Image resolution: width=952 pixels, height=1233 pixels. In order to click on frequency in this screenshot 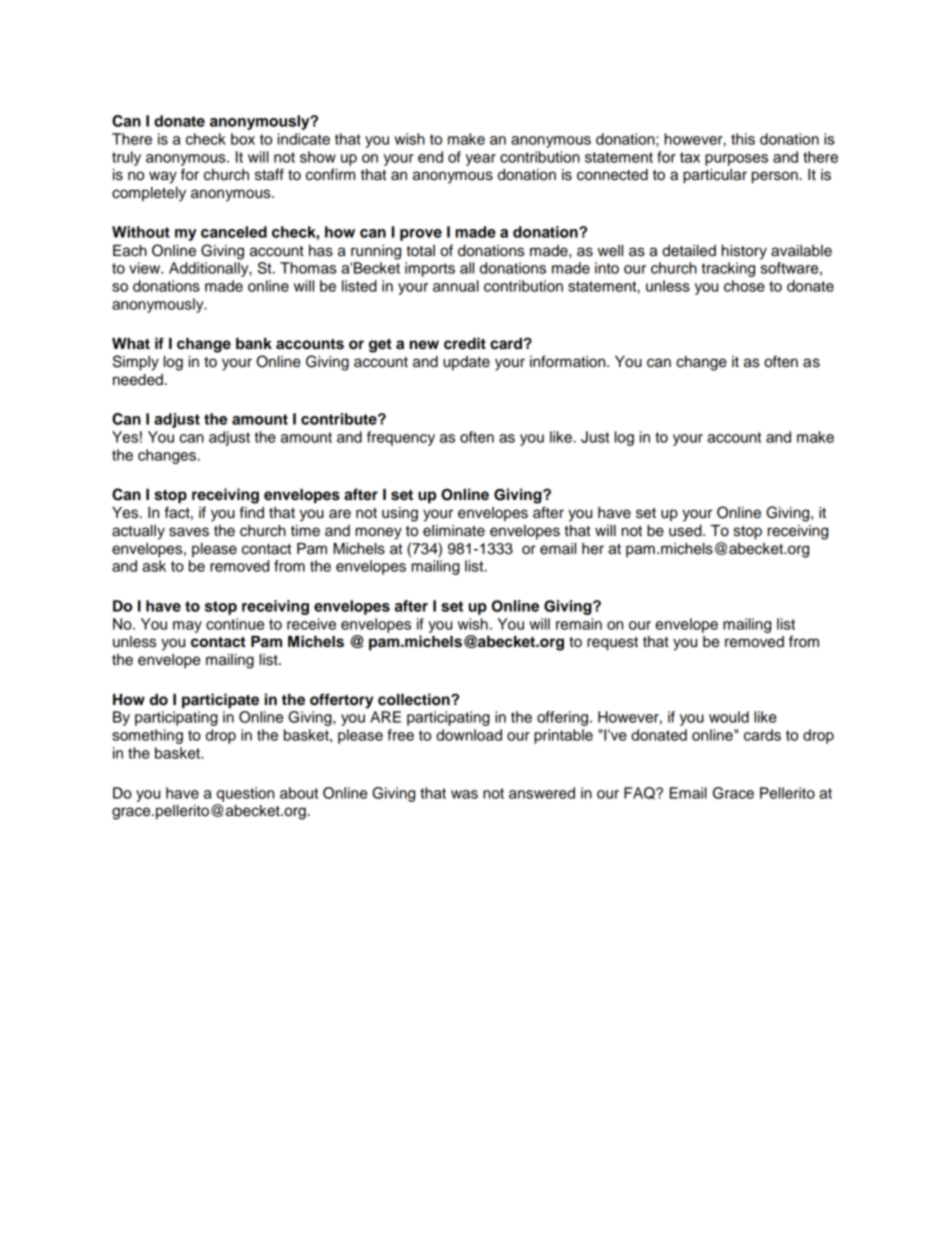, I will do `click(401, 438)`.
